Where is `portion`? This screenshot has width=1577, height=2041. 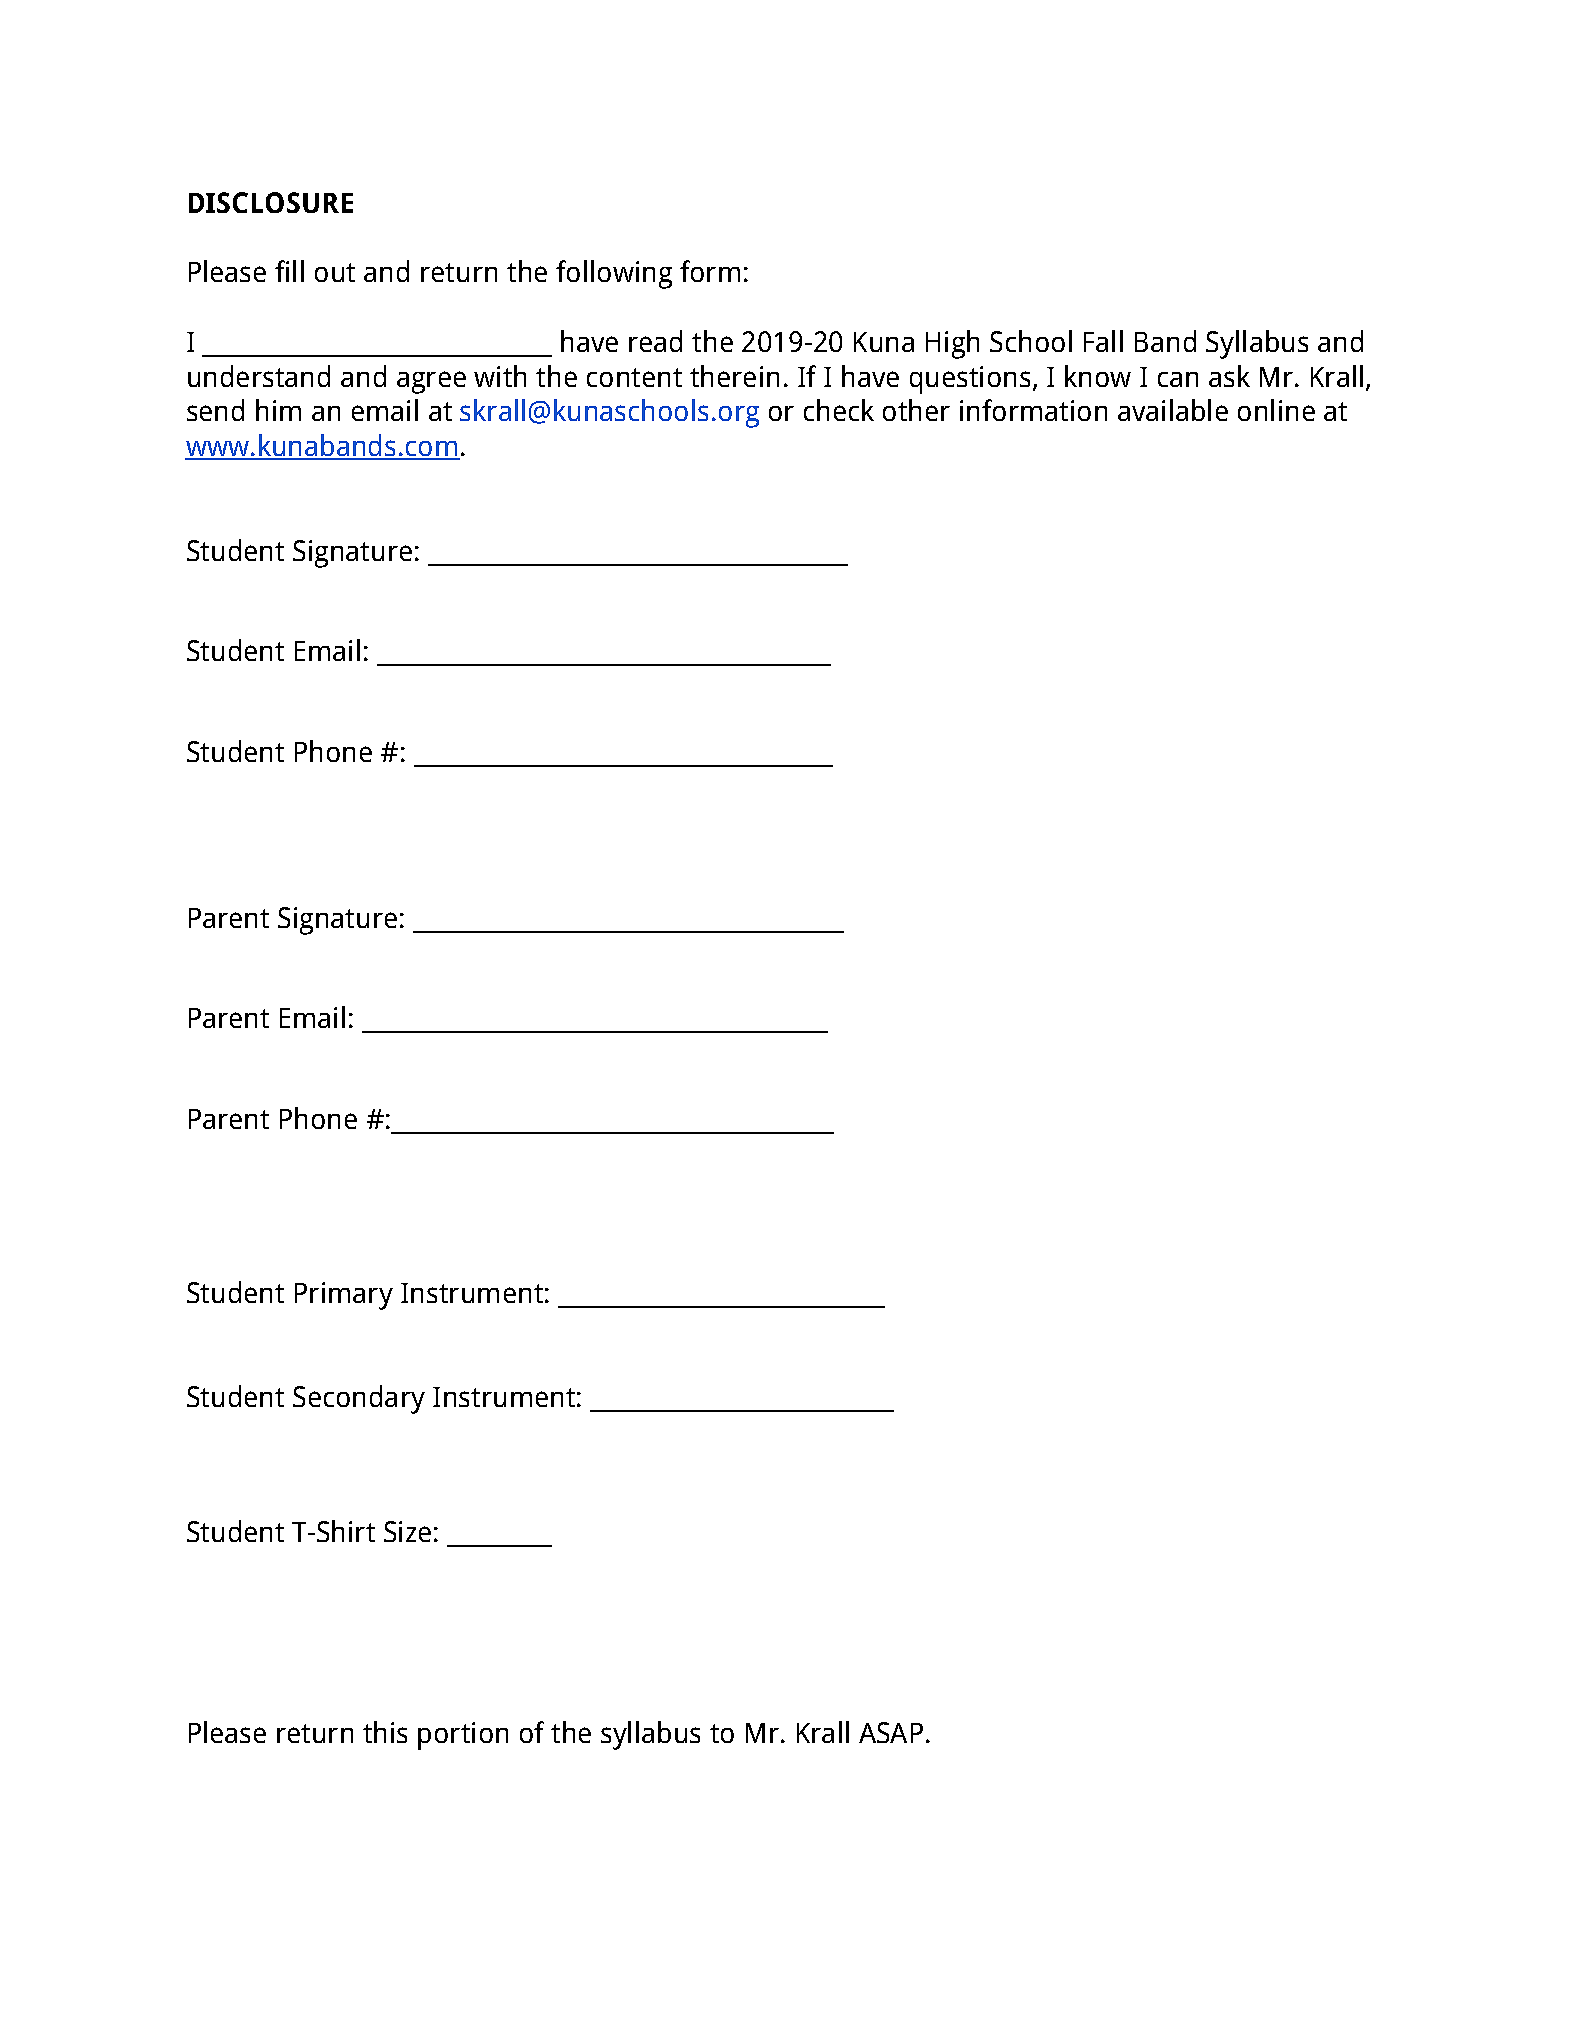 portion is located at coordinates (463, 1736).
